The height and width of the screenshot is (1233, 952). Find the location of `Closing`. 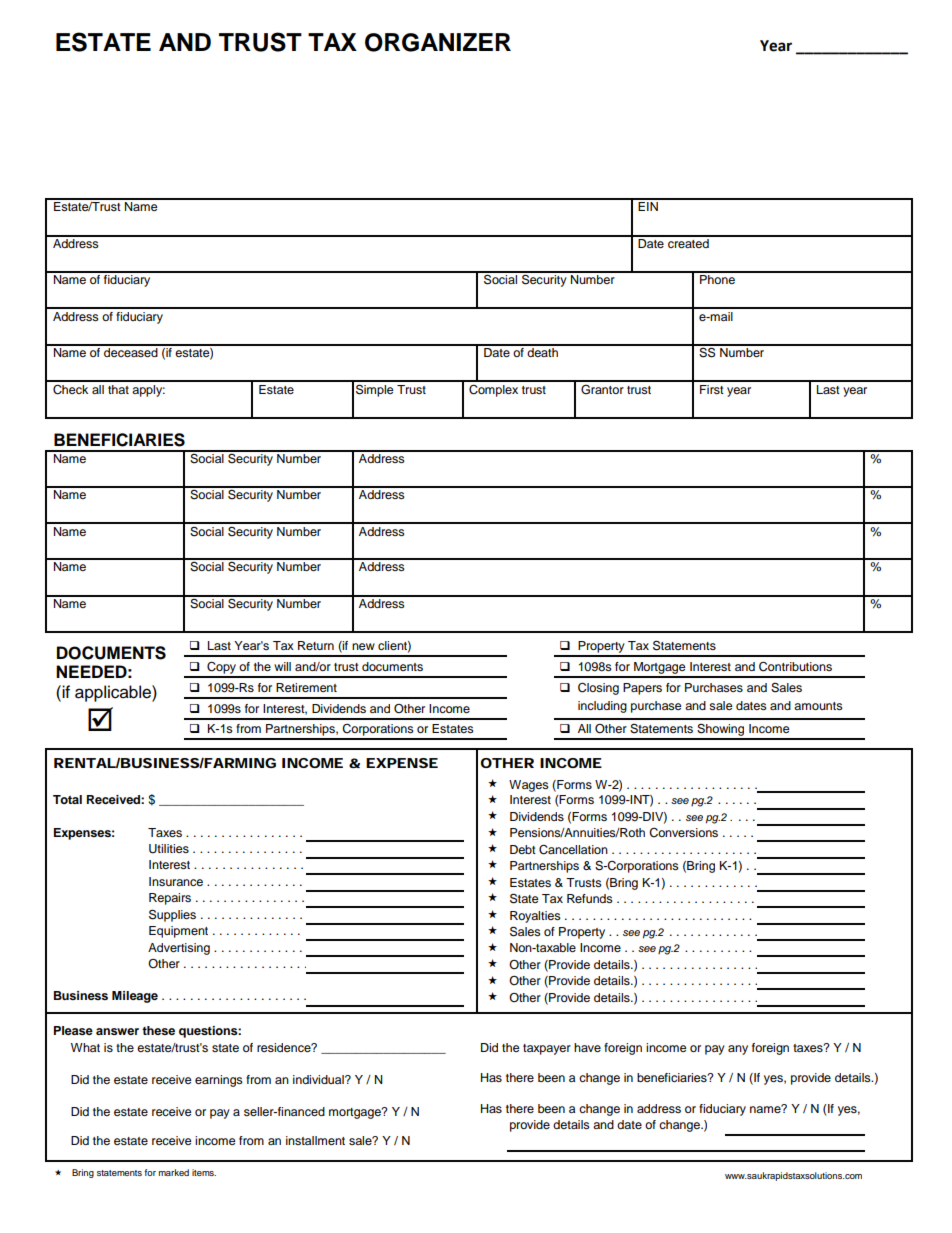

Closing is located at coordinates (598, 688).
